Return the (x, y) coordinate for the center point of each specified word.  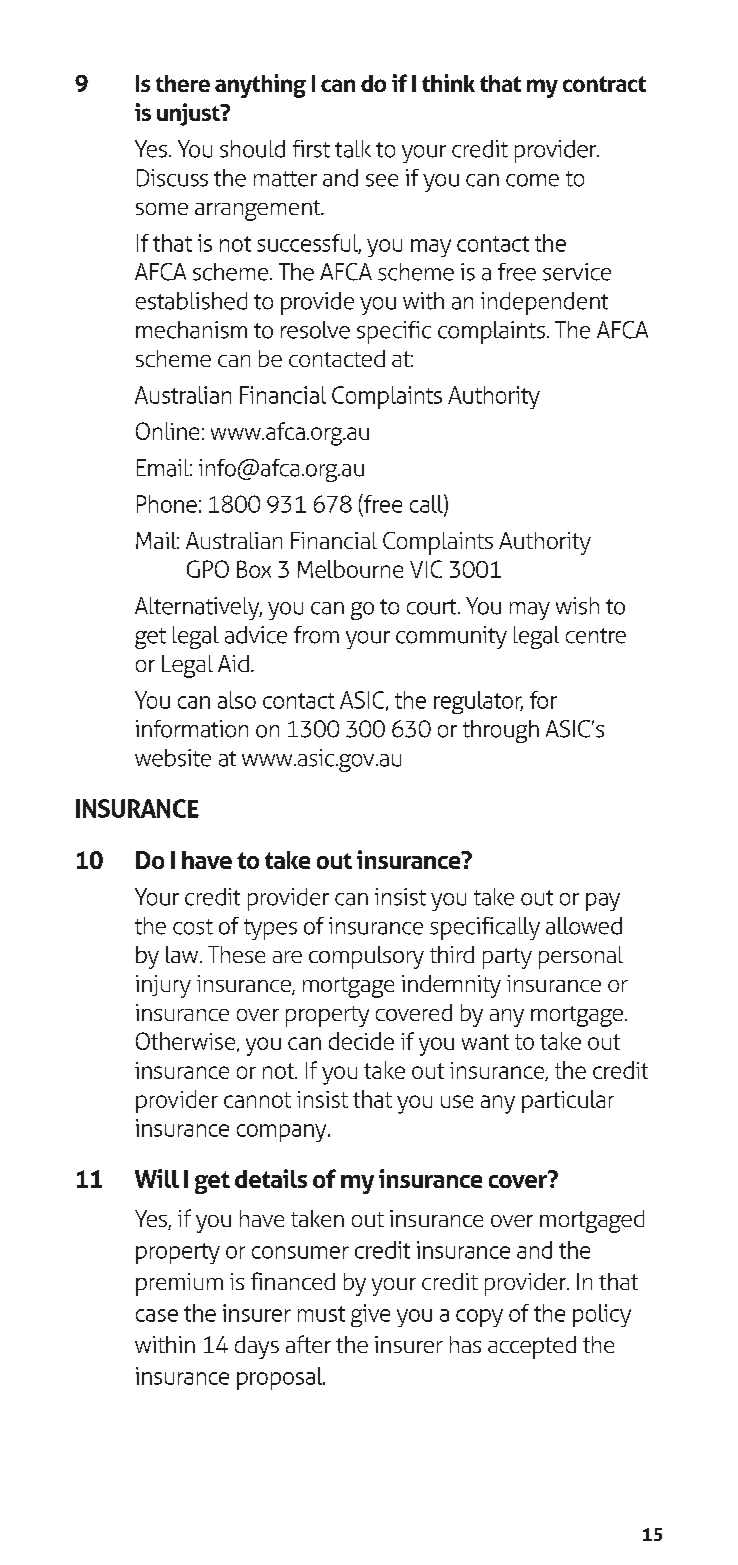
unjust (189, 114)
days (257, 1347)
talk (353, 149)
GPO (208, 569)
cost (193, 927)
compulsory (366, 957)
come (532, 180)
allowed (584, 926)
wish (577, 606)
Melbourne (350, 569)
